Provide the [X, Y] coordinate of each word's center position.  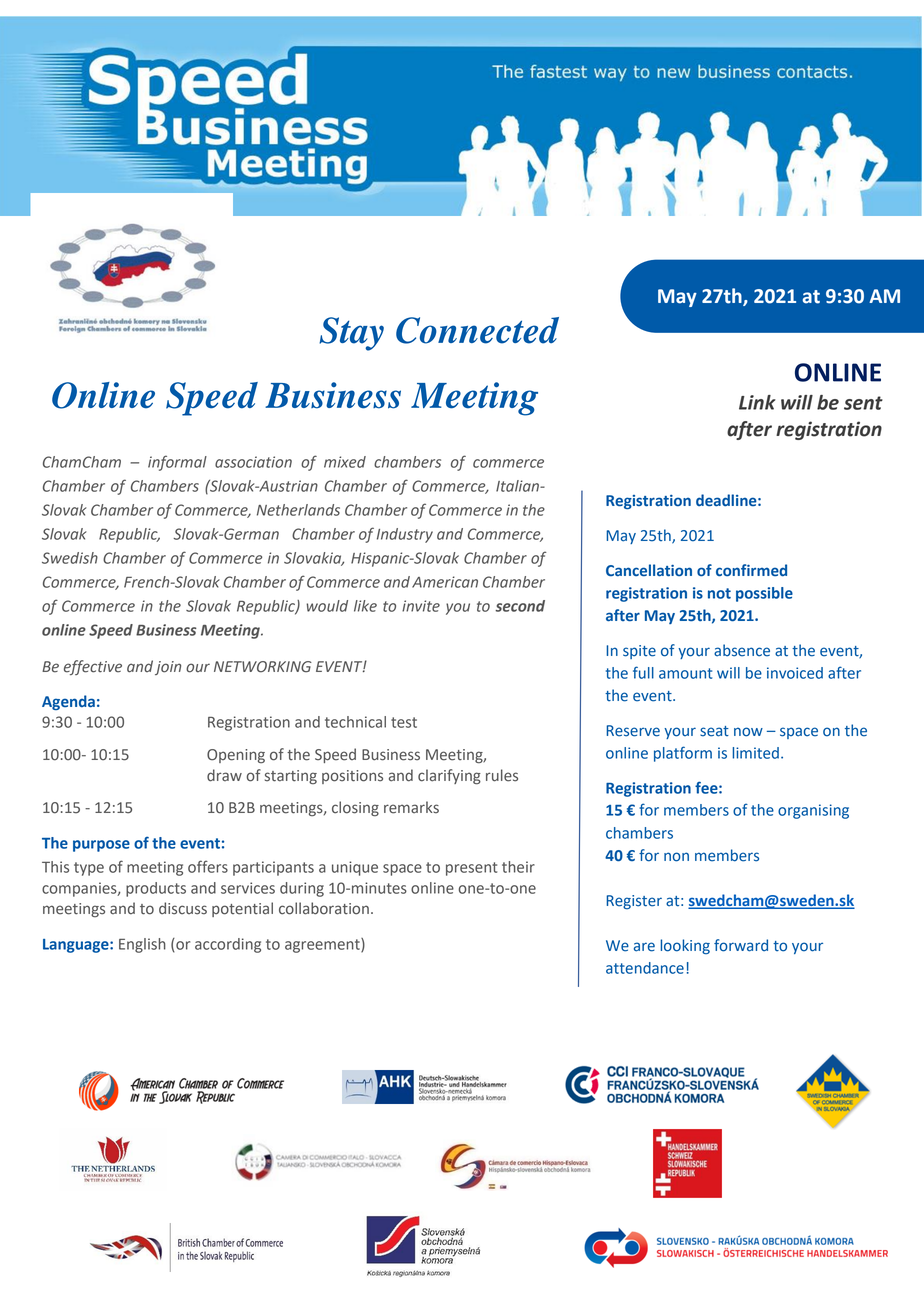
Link [757, 402]
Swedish [70, 558]
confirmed [751, 570]
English [142, 945]
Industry [405, 535]
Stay [351, 334]
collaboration [324, 908]
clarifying [449, 777]
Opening [236, 756]
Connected [477, 330]
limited [755, 753]
